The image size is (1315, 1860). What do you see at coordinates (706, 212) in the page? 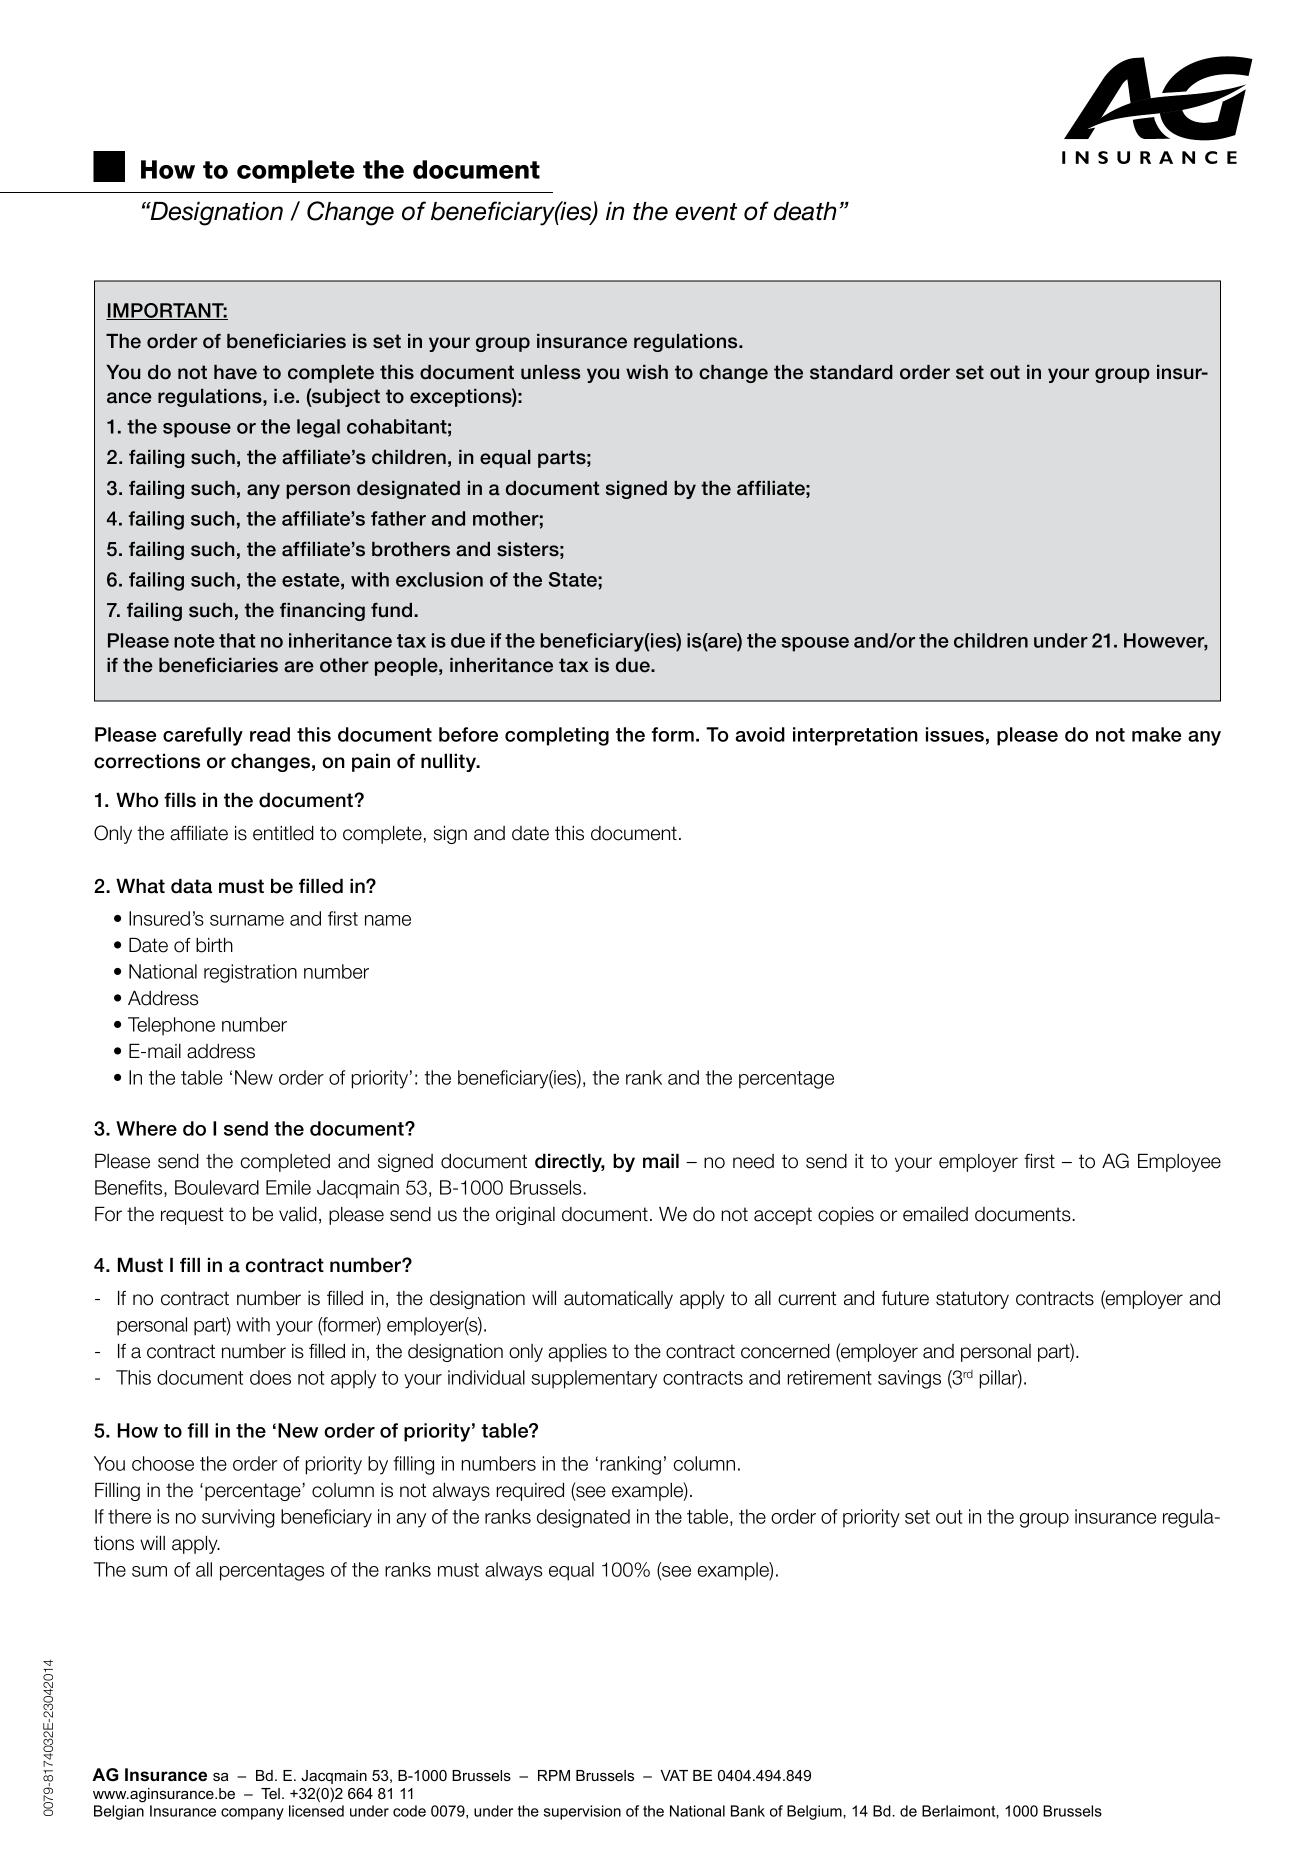
I see `event` at bounding box center [706, 212].
